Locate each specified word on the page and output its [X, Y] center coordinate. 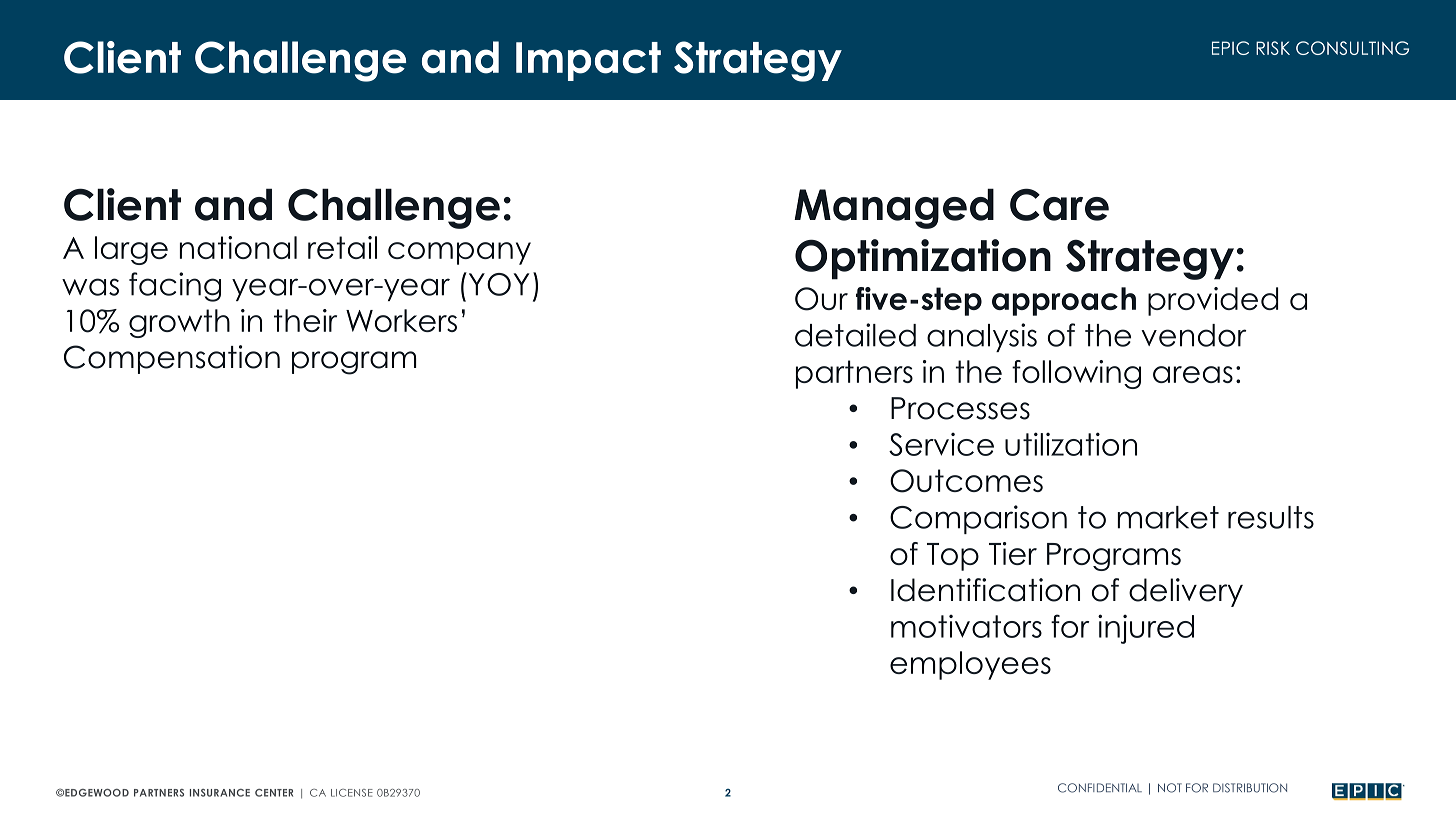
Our [821, 299]
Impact [588, 61]
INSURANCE [220, 793]
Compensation [172, 359]
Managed [894, 208]
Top [953, 557]
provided [1213, 301]
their [305, 320]
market [1168, 517]
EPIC [1230, 48]
